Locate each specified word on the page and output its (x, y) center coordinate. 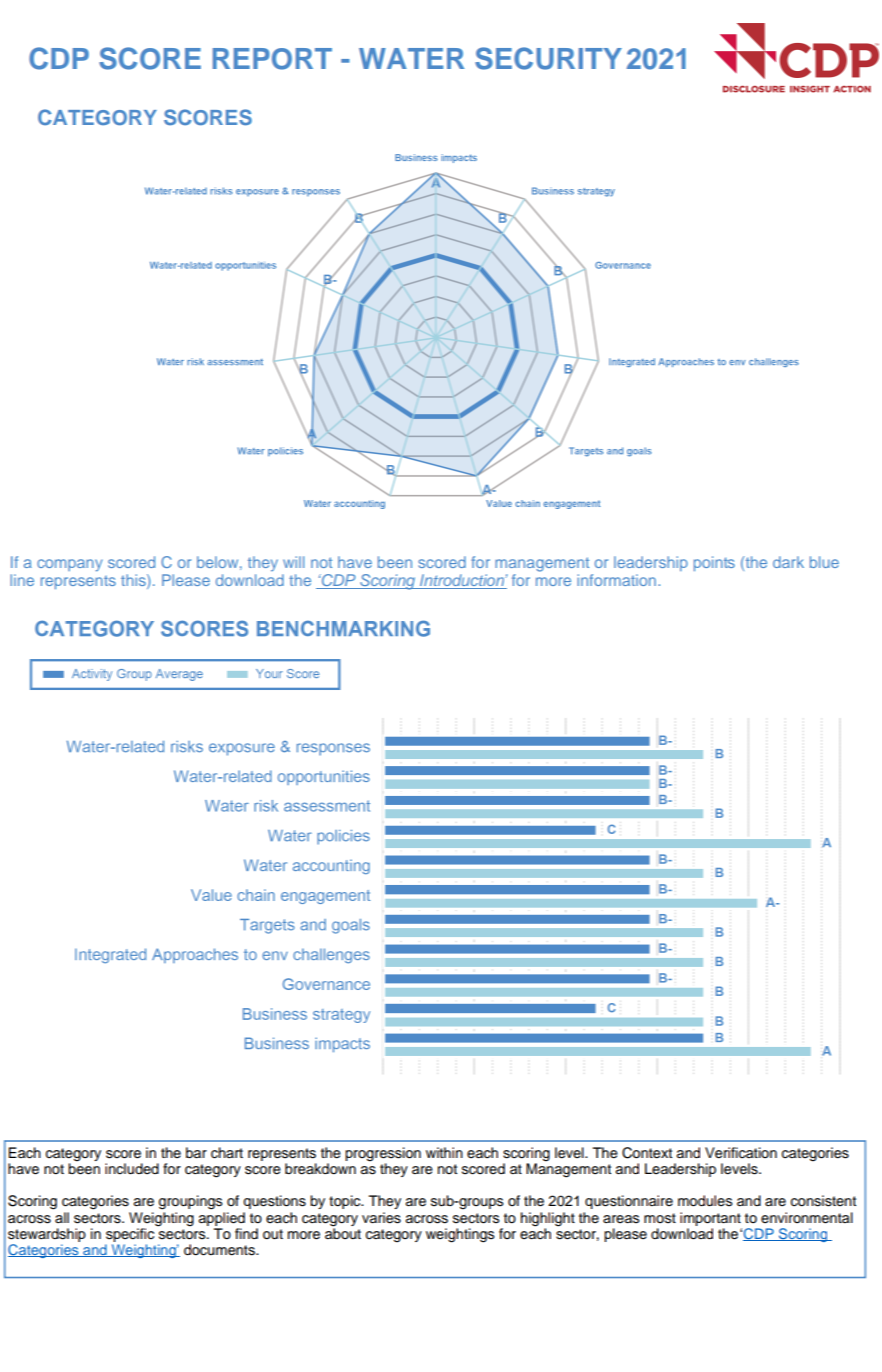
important (710, 1219)
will (293, 562)
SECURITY (548, 58)
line (22, 580)
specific (129, 1236)
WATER (411, 58)
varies (381, 1218)
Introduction (462, 581)
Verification (741, 1153)
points (714, 563)
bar (196, 1153)
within (444, 1152)
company (70, 565)
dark (788, 562)
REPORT (272, 59)
